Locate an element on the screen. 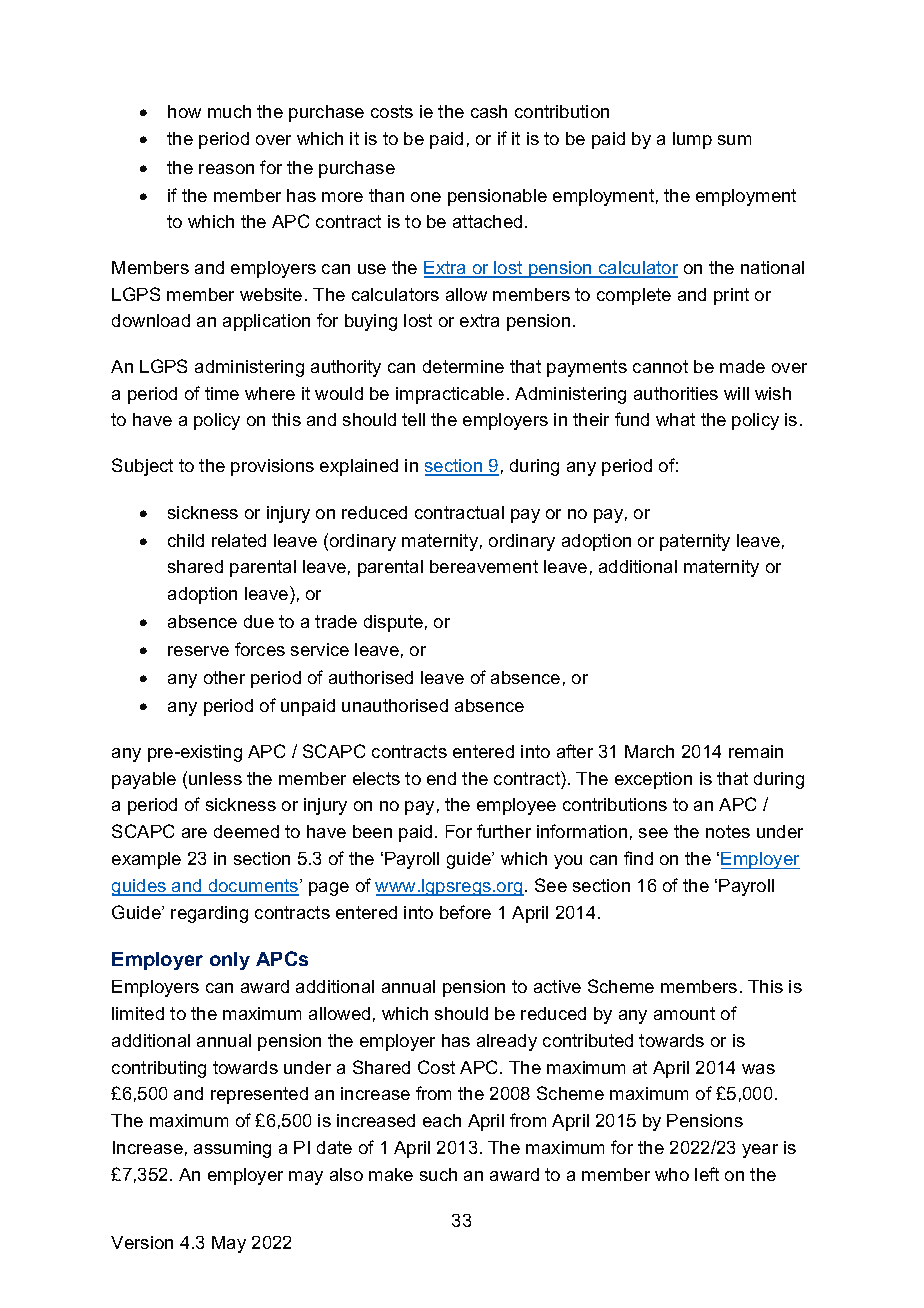 Image resolution: width=924 pixels, height=1308 pixels. such is located at coordinates (438, 1174).
